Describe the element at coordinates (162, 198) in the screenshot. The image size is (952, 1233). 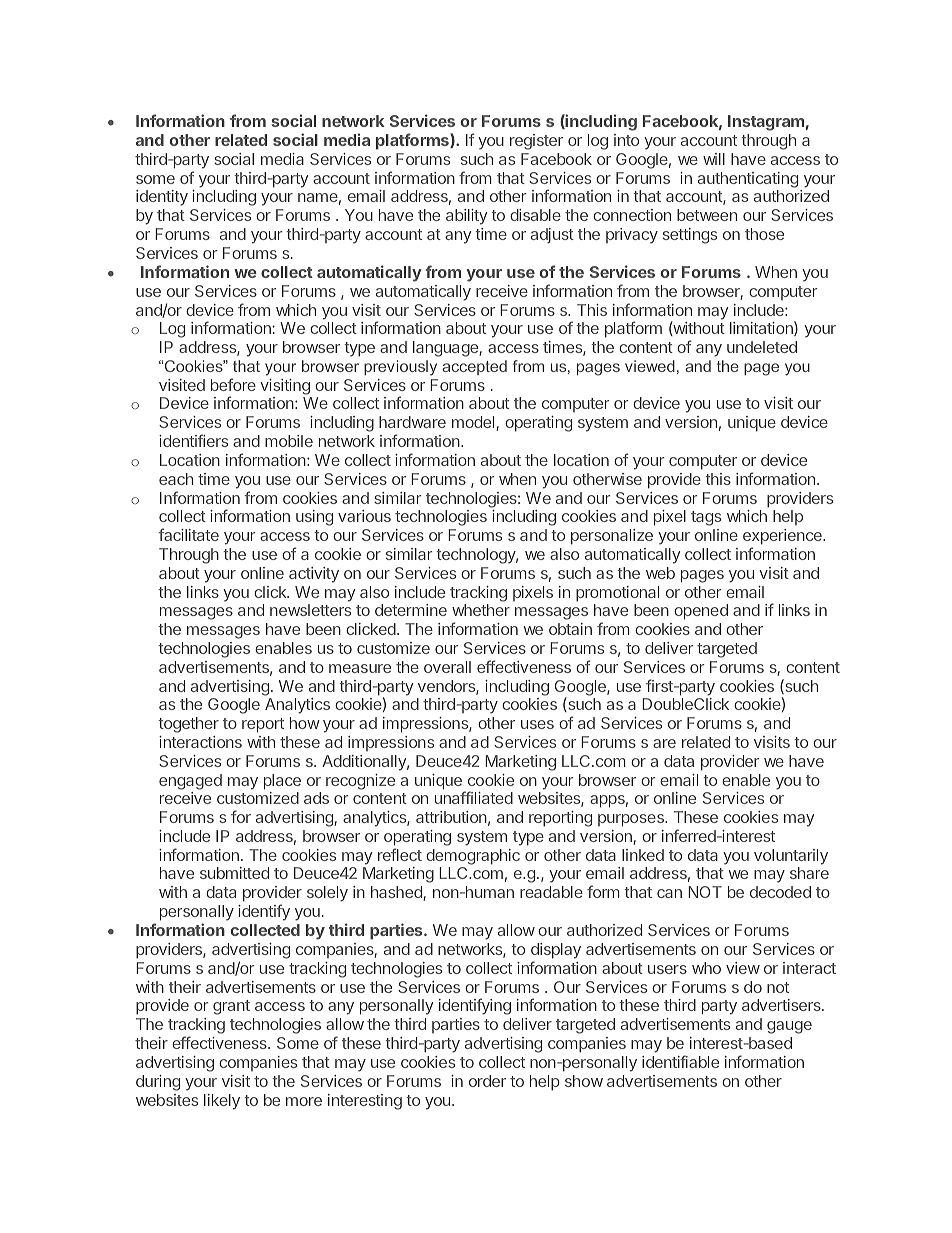
I see `identity` at that location.
